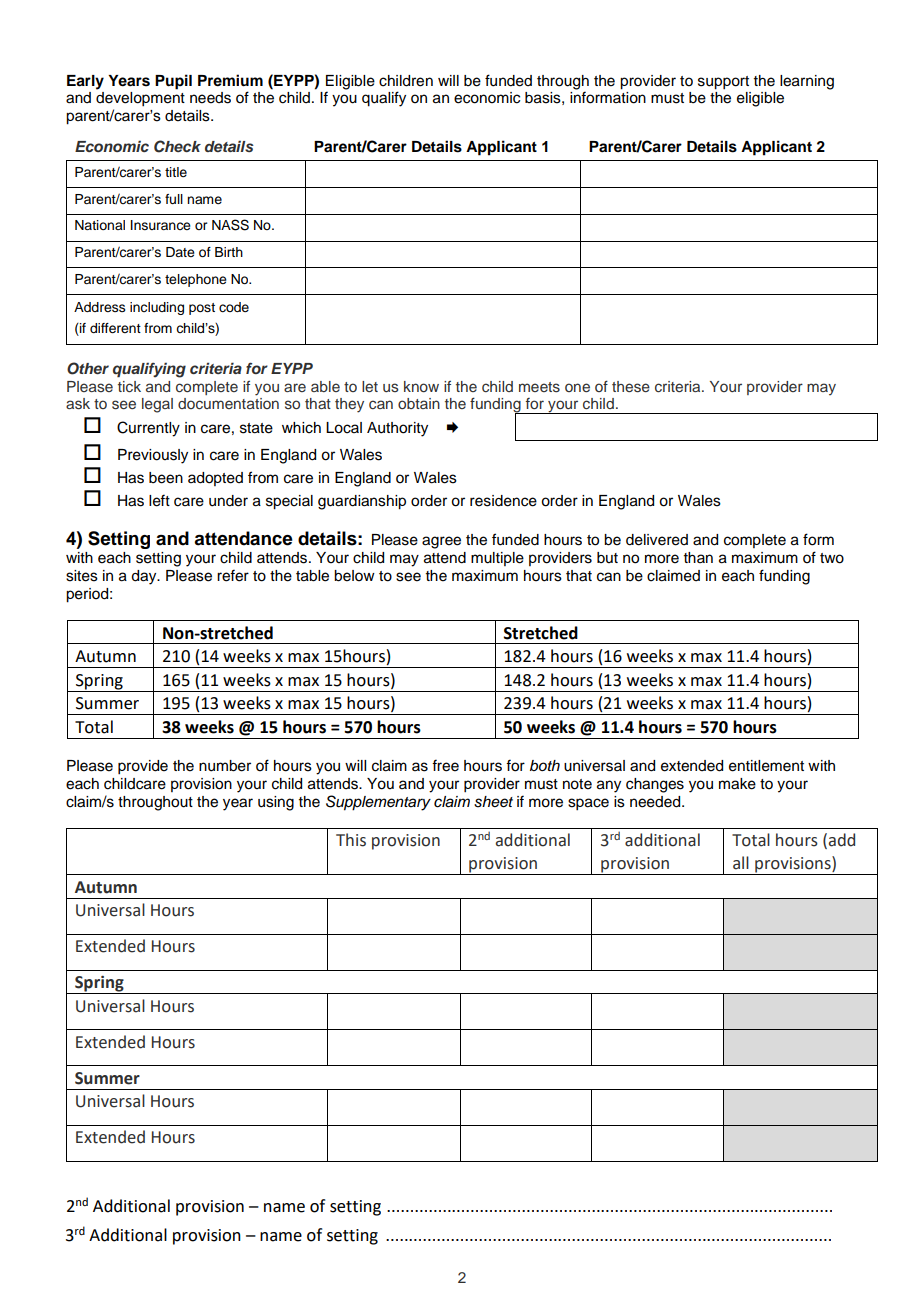 Image resolution: width=924 pixels, height=1308 pixels. What do you see at coordinates (140, 99) in the screenshot?
I see `development` at bounding box center [140, 99].
